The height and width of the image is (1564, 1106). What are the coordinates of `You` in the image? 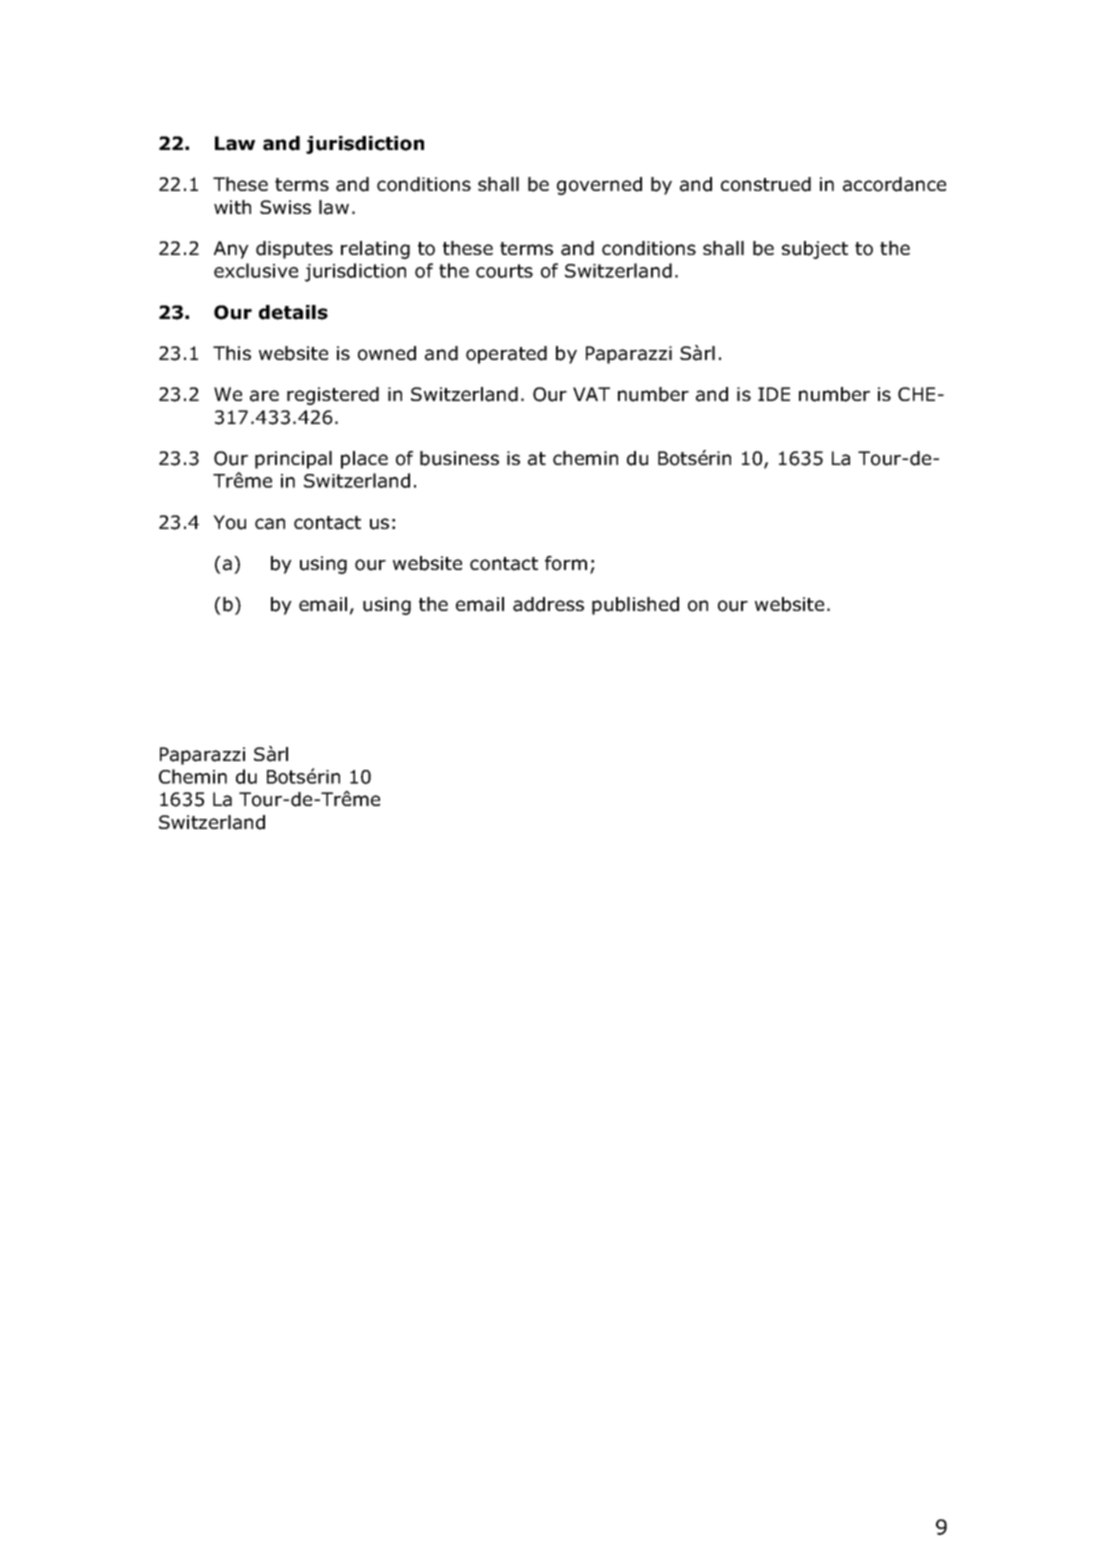 It's located at (229, 522).
